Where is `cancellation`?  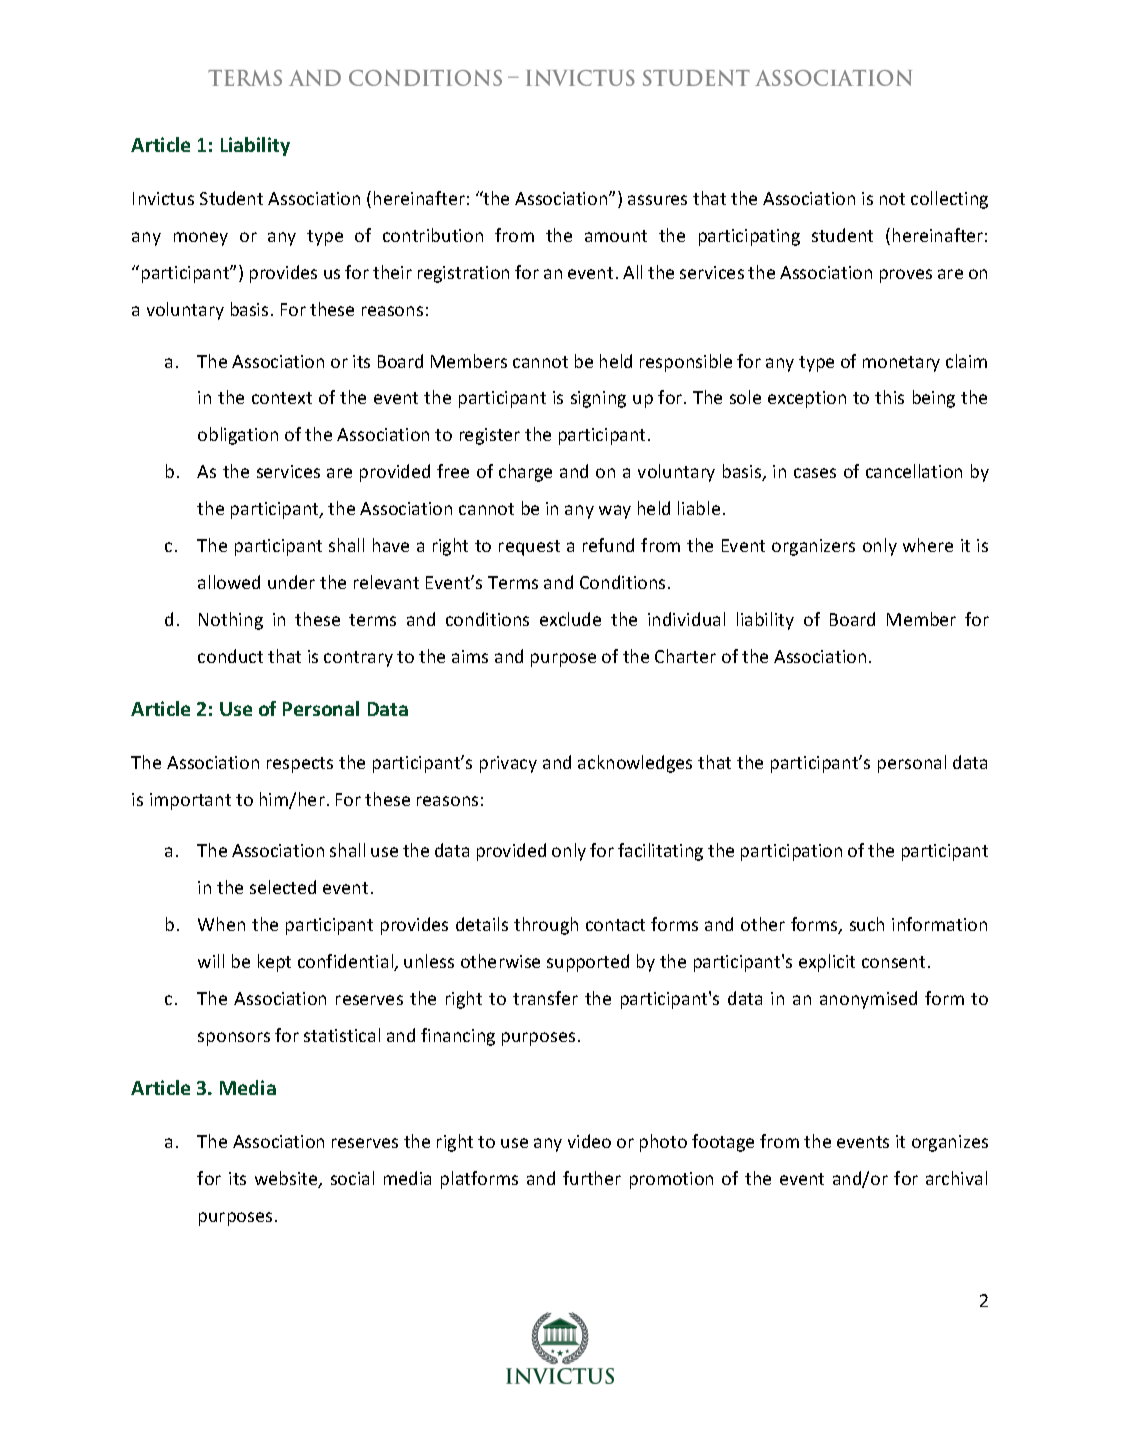 cancellation is located at coordinates (914, 471).
